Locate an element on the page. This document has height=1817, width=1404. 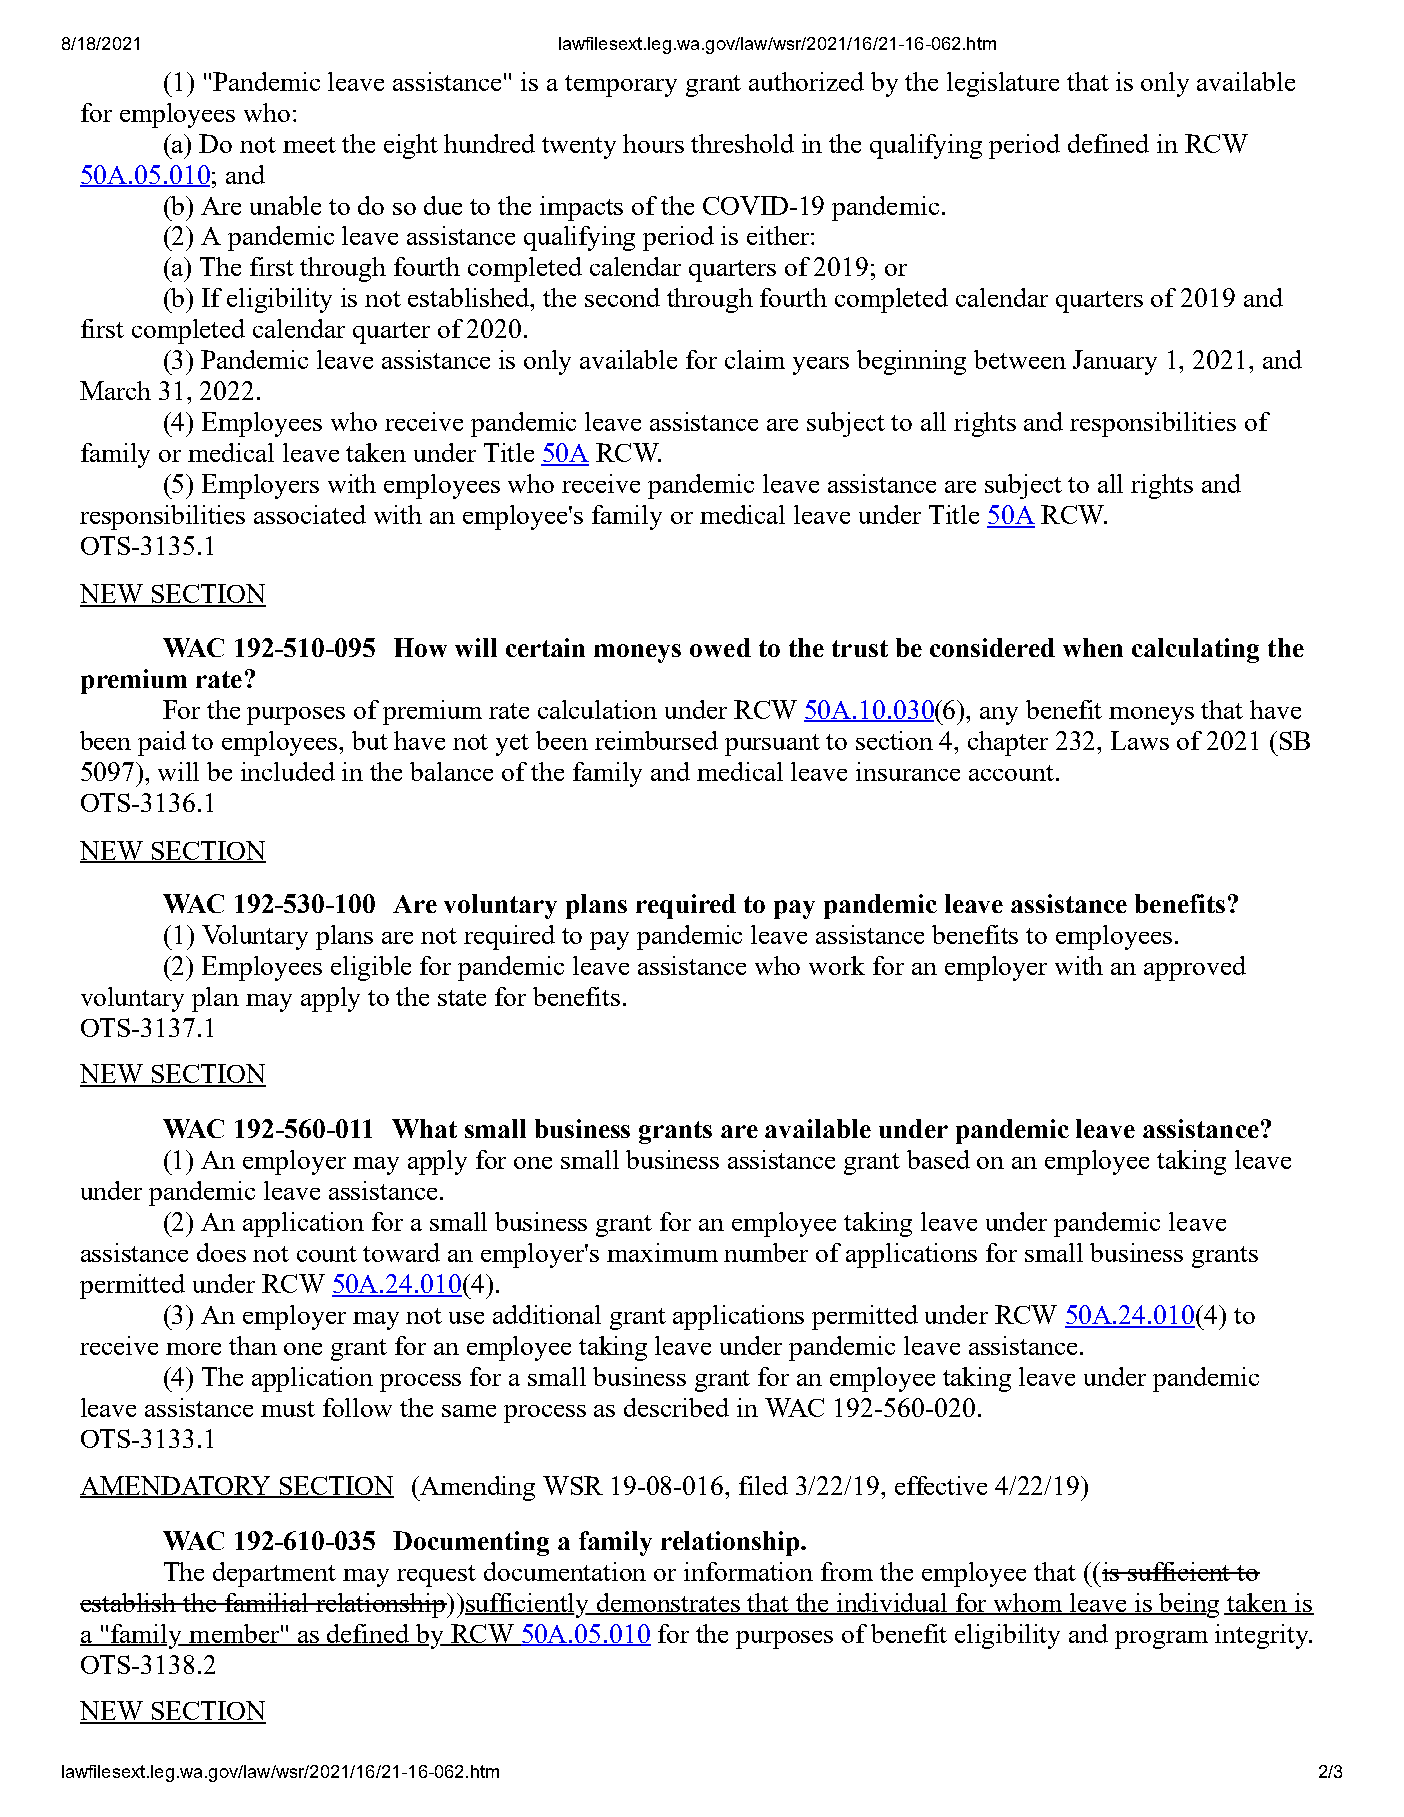
familial is located at coordinates (266, 1602).
